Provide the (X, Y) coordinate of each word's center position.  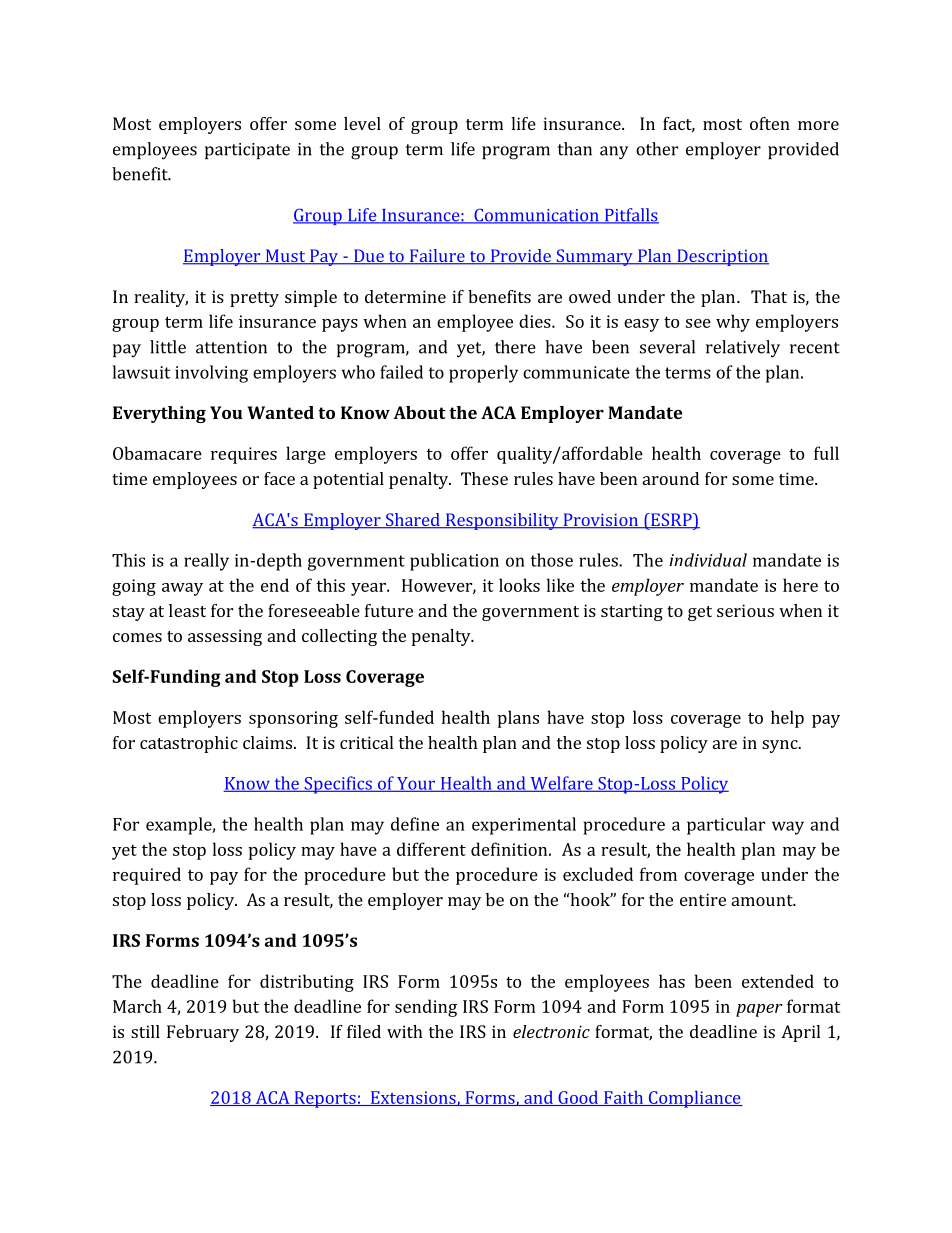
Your (416, 784)
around (671, 478)
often (770, 123)
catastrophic (189, 744)
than (575, 149)
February (203, 1033)
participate (247, 151)
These (484, 478)
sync (781, 746)
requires (244, 455)
